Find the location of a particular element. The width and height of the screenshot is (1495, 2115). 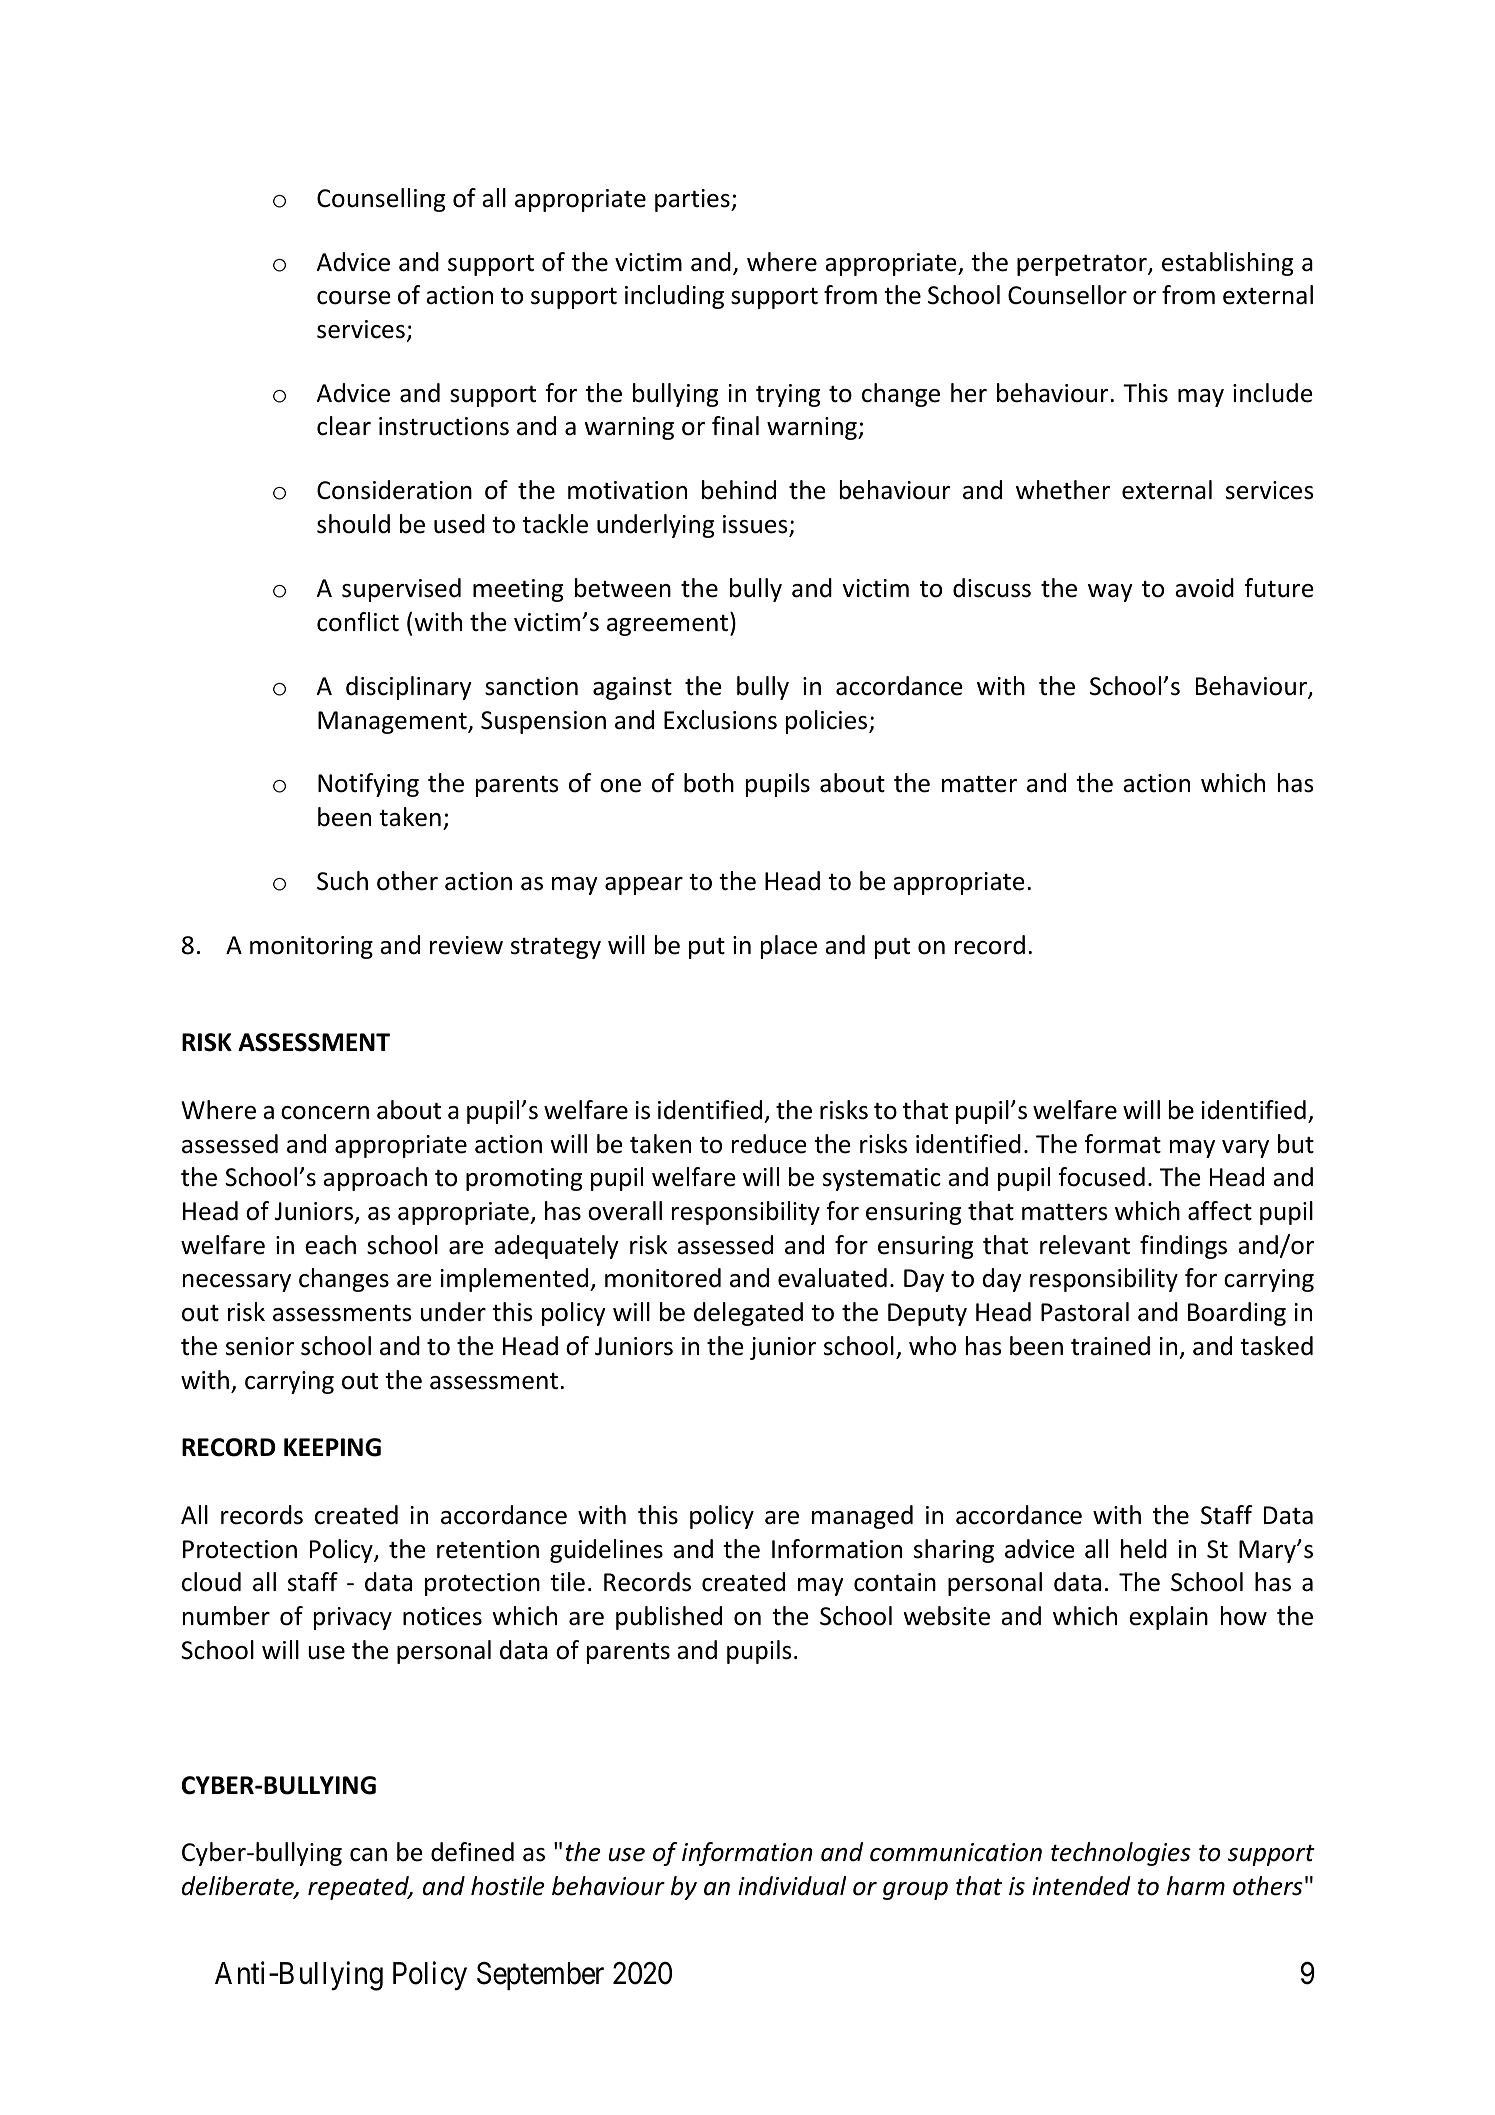

repeated is located at coordinates (360, 1888).
